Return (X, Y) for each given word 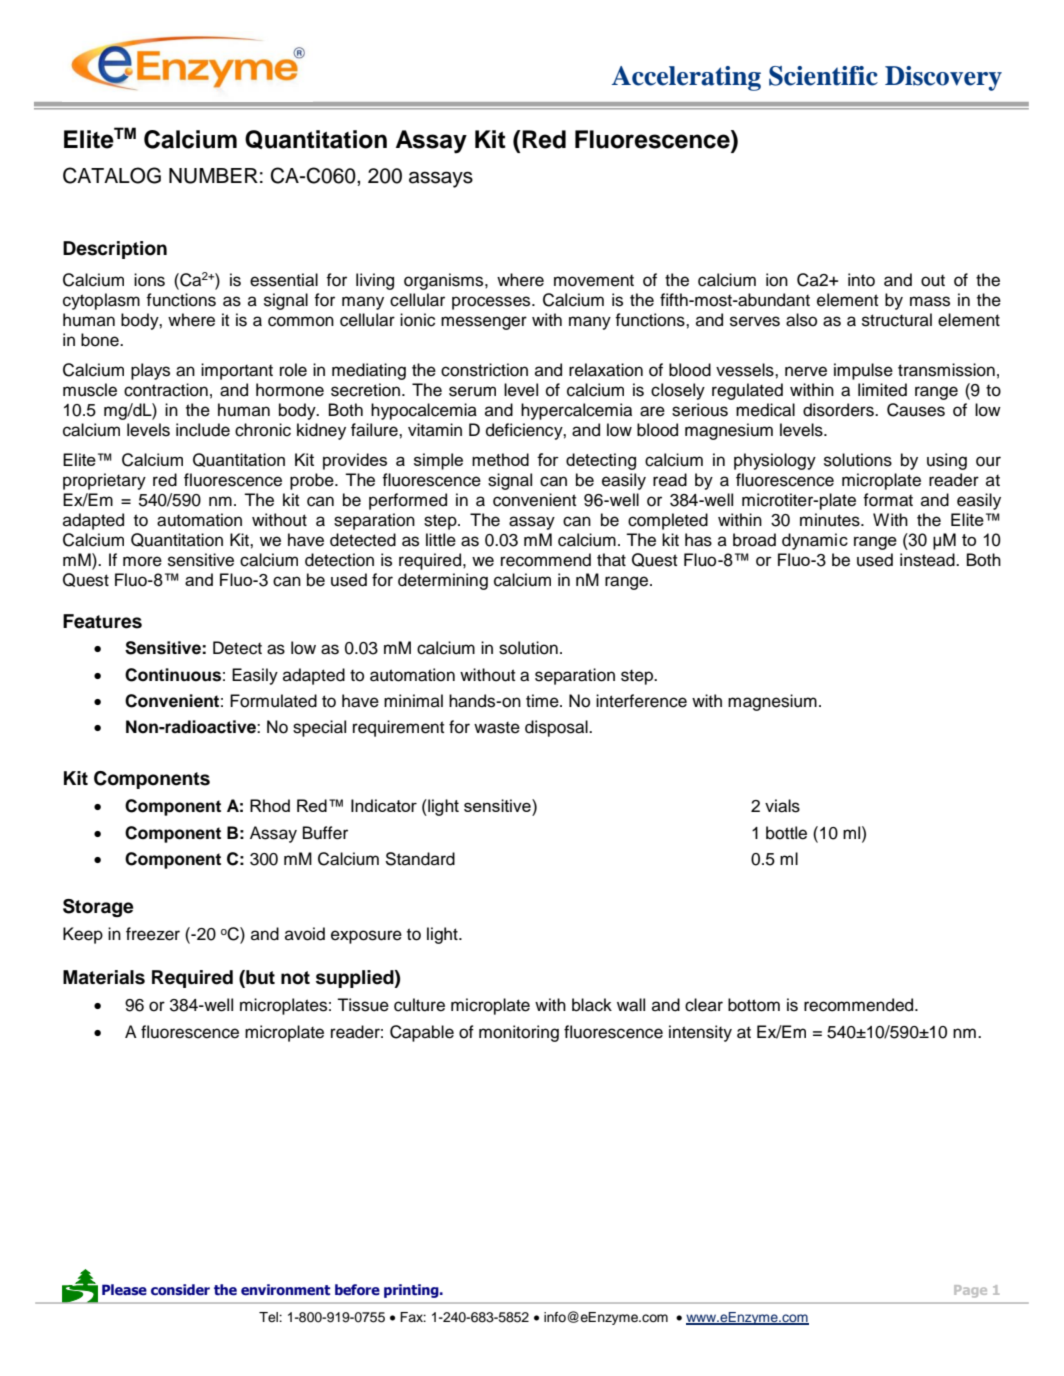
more (142, 561)
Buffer (325, 833)
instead (928, 560)
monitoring (519, 1033)
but (259, 977)
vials (782, 806)
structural (897, 320)
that (611, 560)
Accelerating (686, 78)
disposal (557, 728)
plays (150, 371)
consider (180, 1290)
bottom (754, 1005)
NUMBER (213, 176)
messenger (484, 323)
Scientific (823, 76)
